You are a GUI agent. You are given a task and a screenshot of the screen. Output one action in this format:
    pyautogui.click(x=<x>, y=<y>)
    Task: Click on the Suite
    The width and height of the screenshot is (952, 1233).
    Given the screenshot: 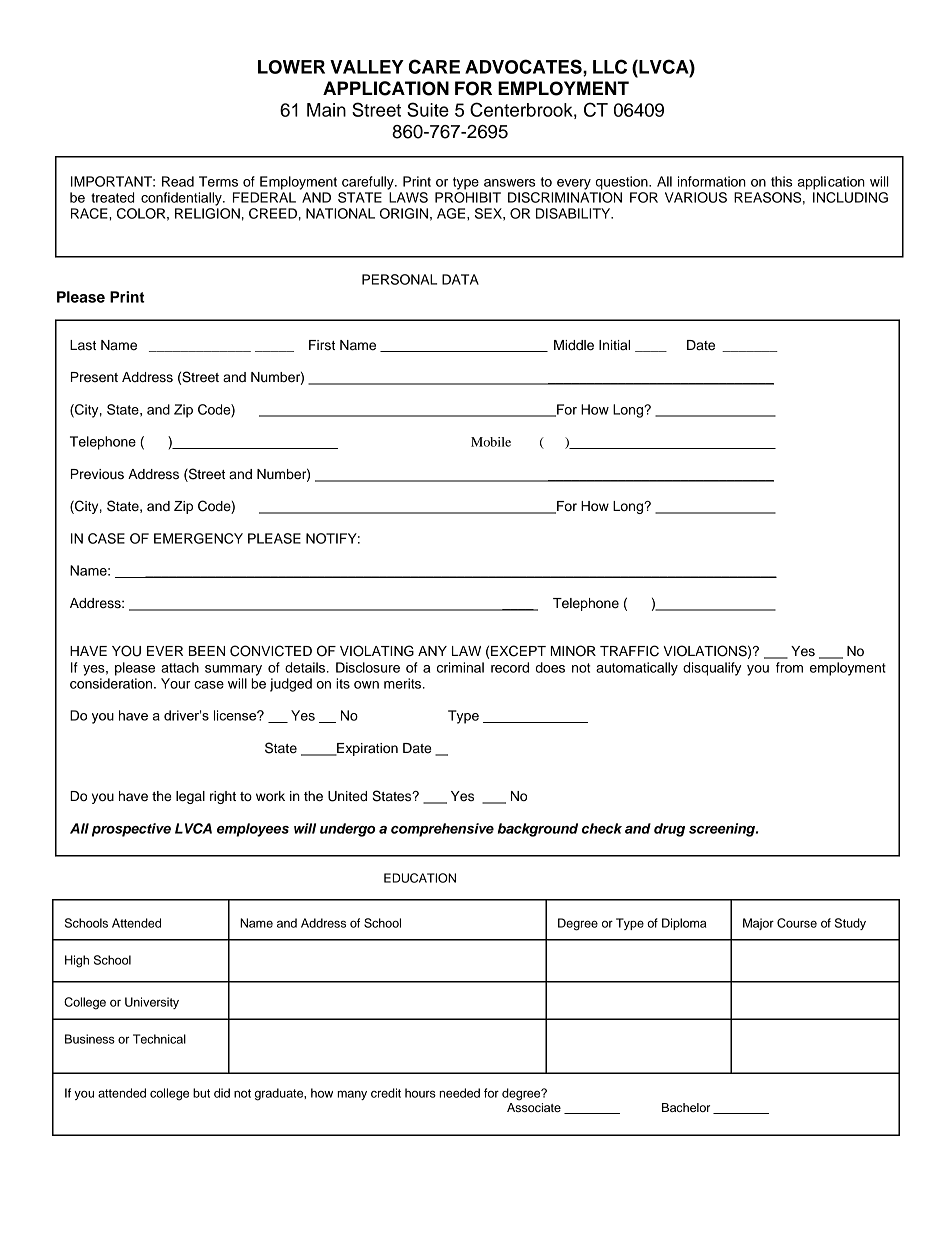 What is the action you would take?
    pyautogui.click(x=428, y=109)
